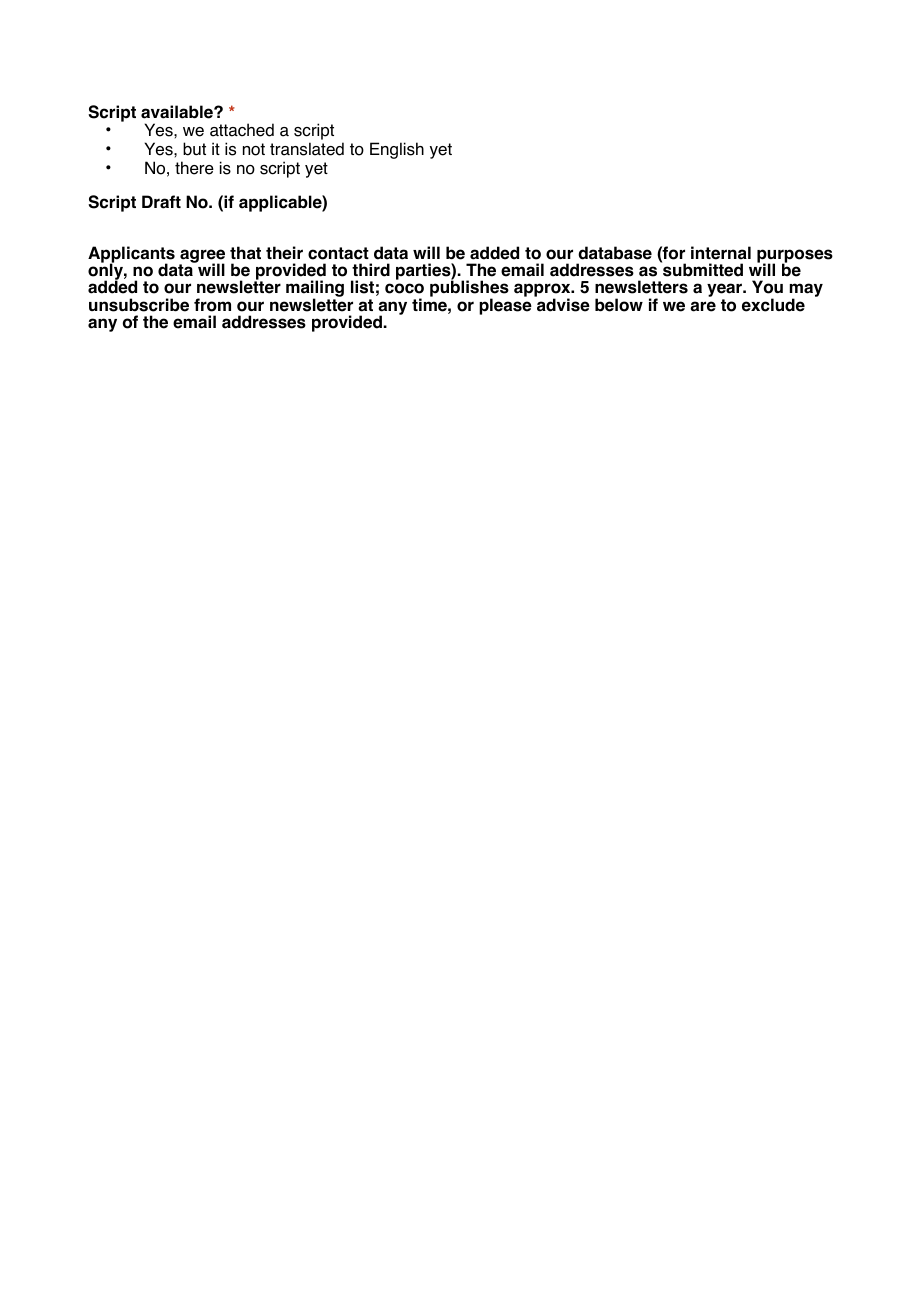 The image size is (924, 1308). Describe the element at coordinates (505, 305) in the page. I see `please` at that location.
